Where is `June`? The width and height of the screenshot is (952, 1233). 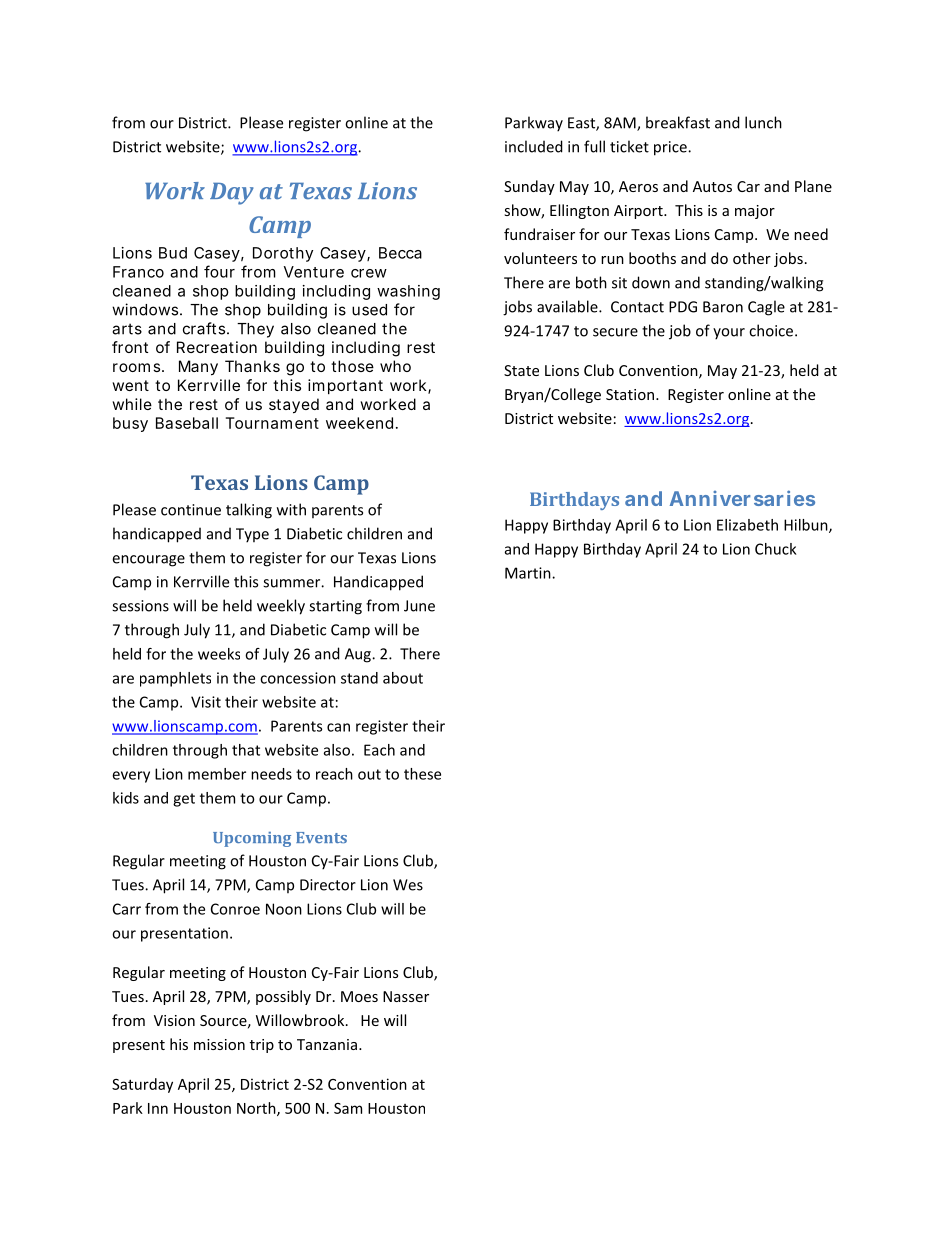 June is located at coordinates (419, 606).
